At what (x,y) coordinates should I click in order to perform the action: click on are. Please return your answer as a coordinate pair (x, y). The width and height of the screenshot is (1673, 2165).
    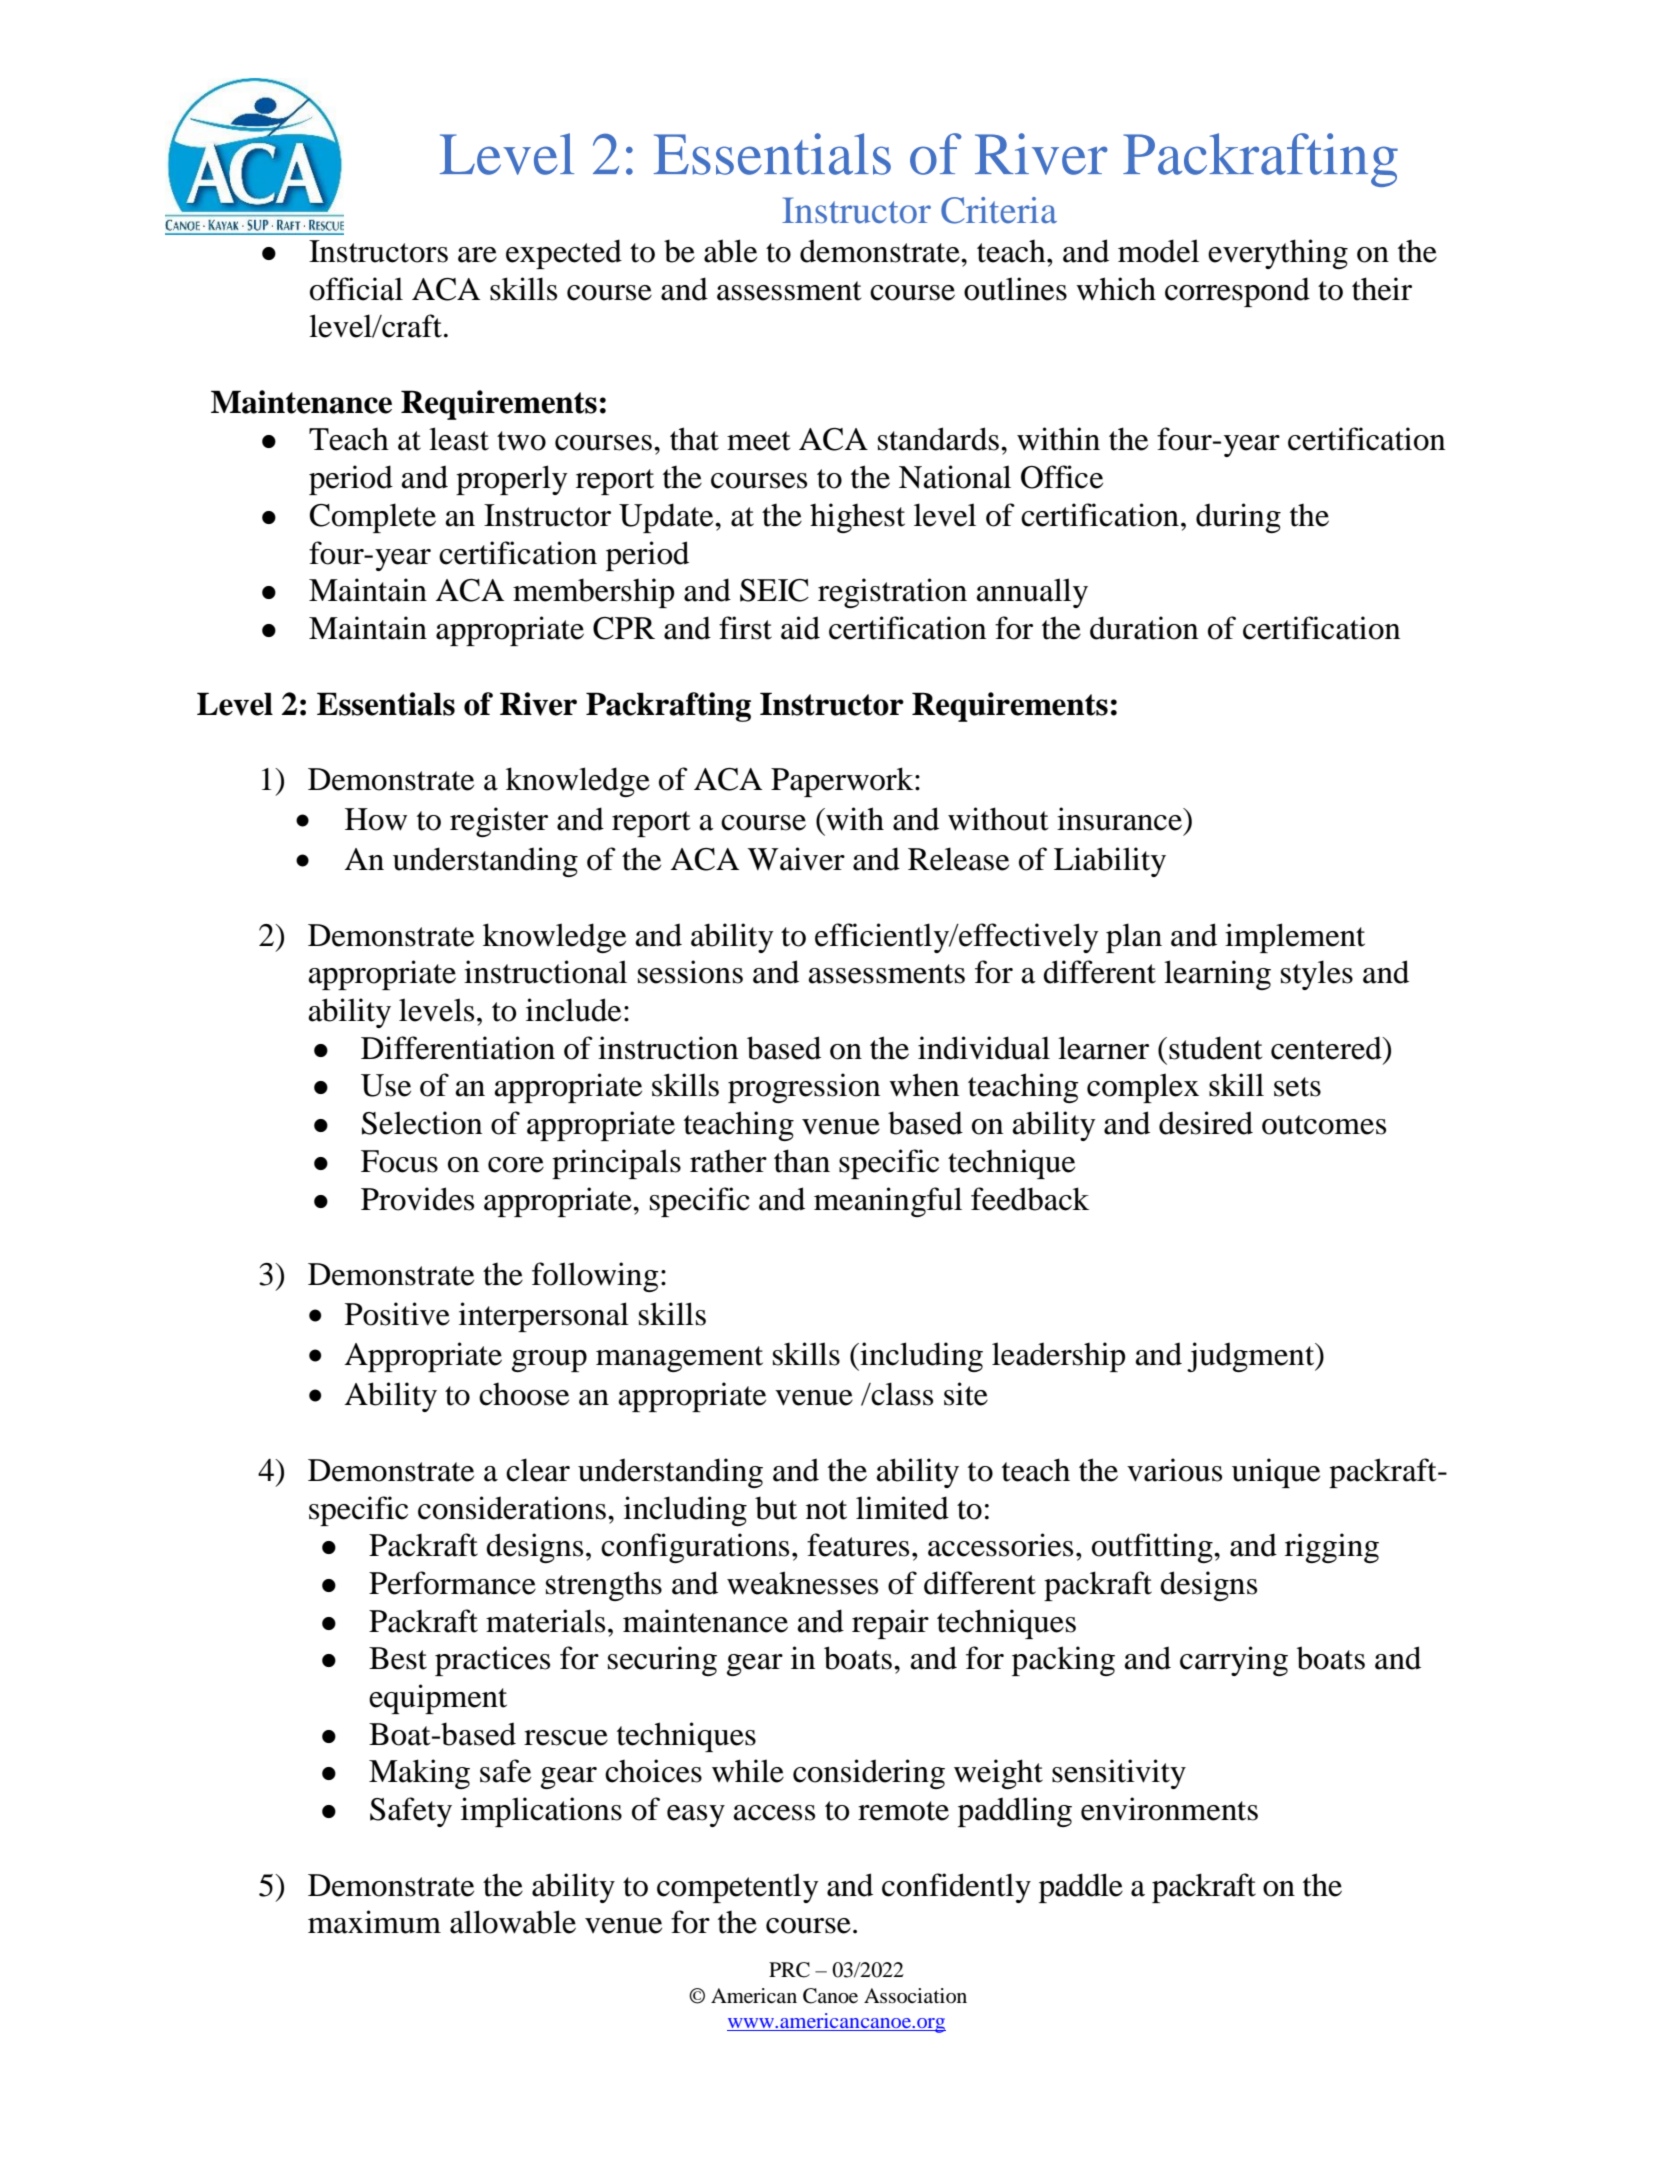
    Looking at the image, I should click on (477, 255).
